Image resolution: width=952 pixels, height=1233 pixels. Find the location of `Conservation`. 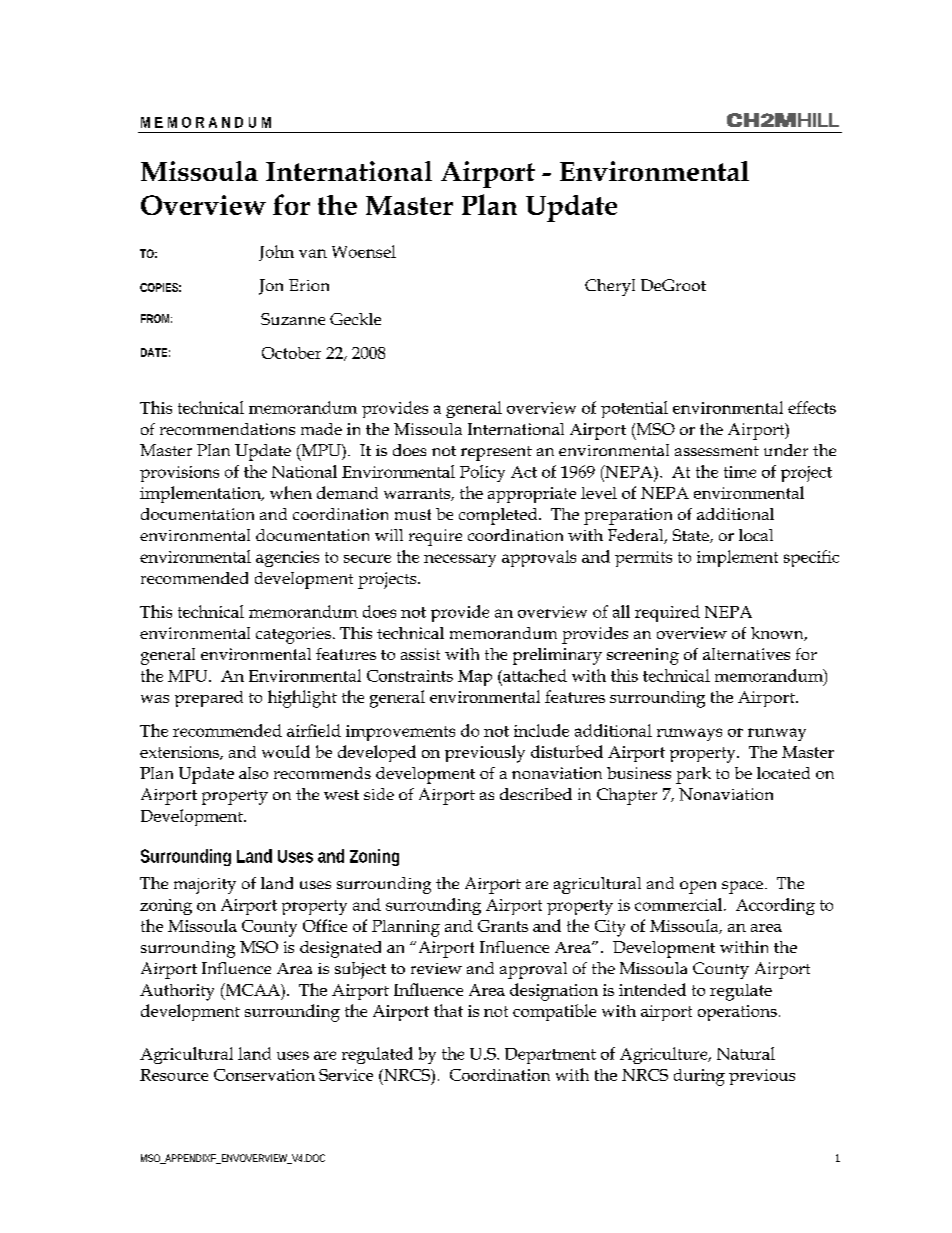

Conservation is located at coordinates (264, 1075).
